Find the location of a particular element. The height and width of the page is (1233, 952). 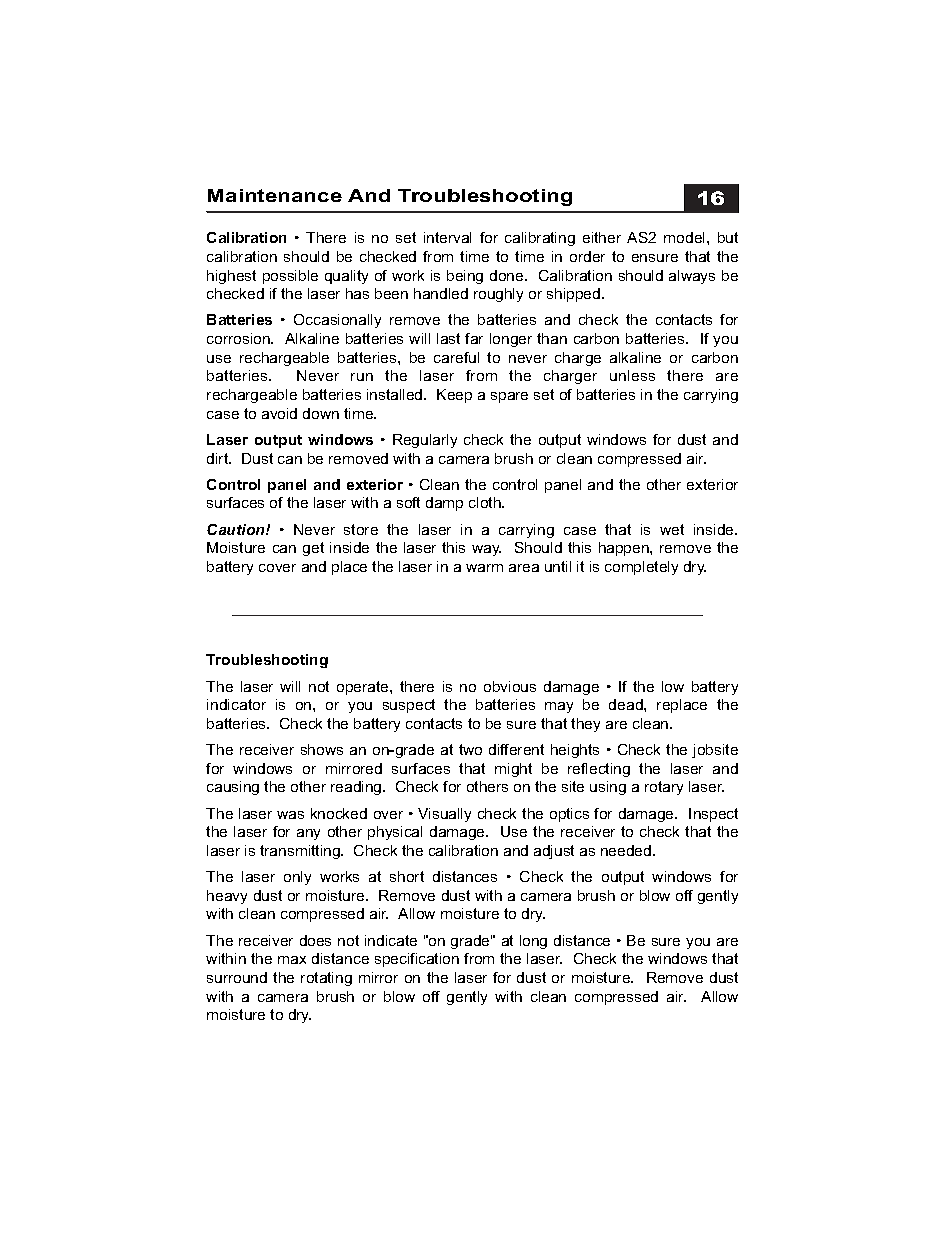

indicator is located at coordinates (236, 704).
